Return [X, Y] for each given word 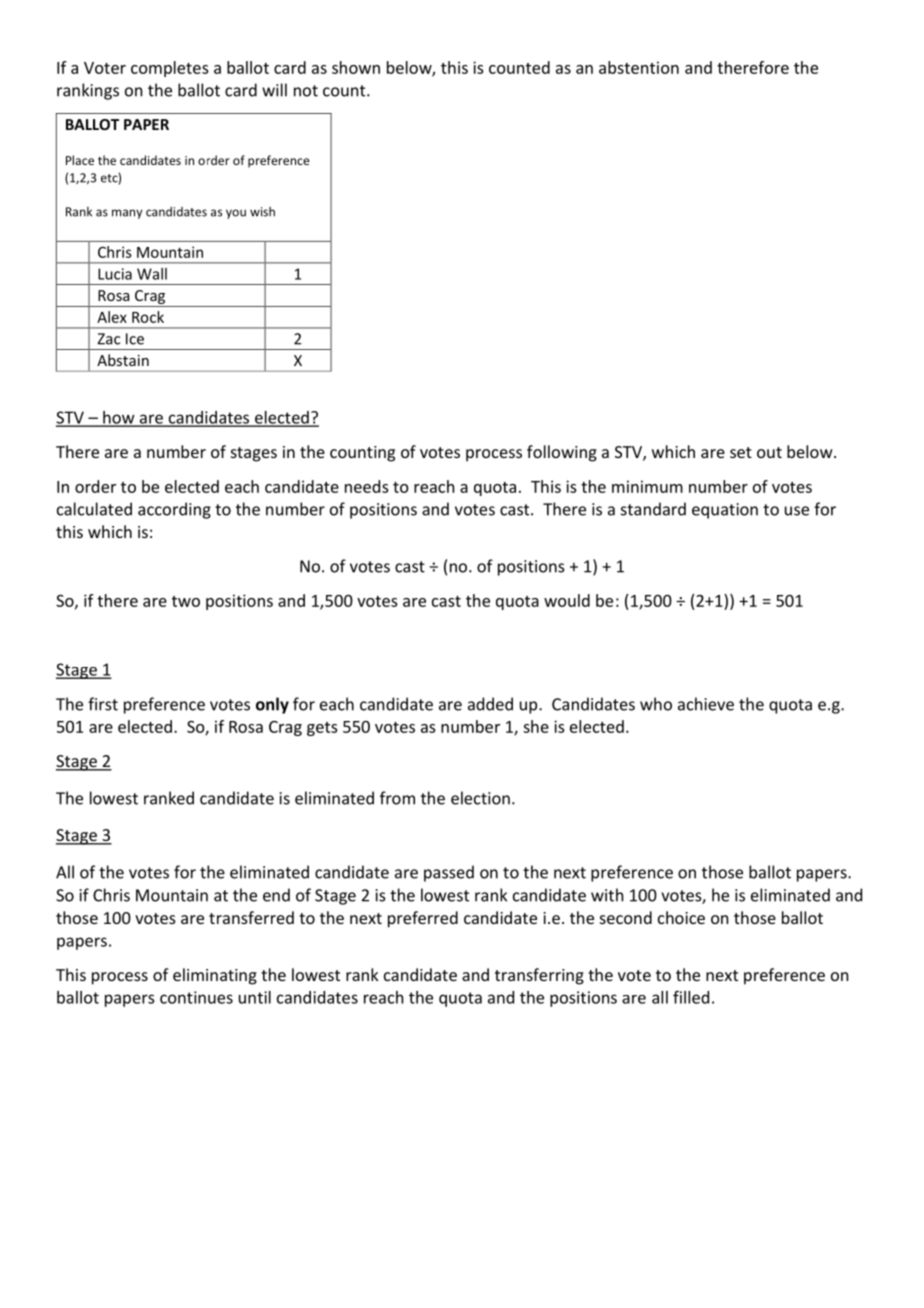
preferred [423, 919]
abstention [639, 67]
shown [356, 67]
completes [170, 69]
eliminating [215, 976]
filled [691, 997]
